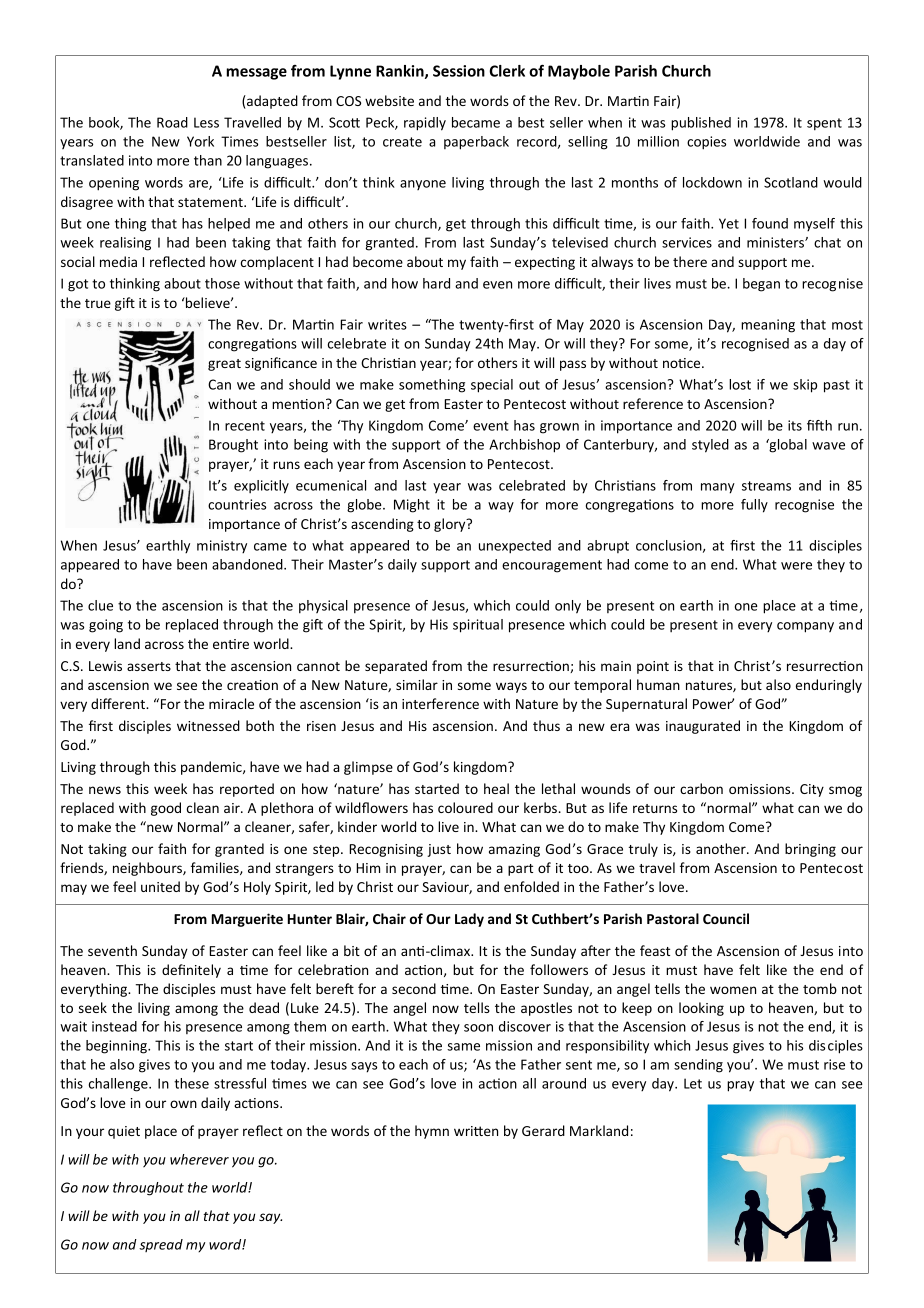  I want to click on rapidly, so click(425, 124).
